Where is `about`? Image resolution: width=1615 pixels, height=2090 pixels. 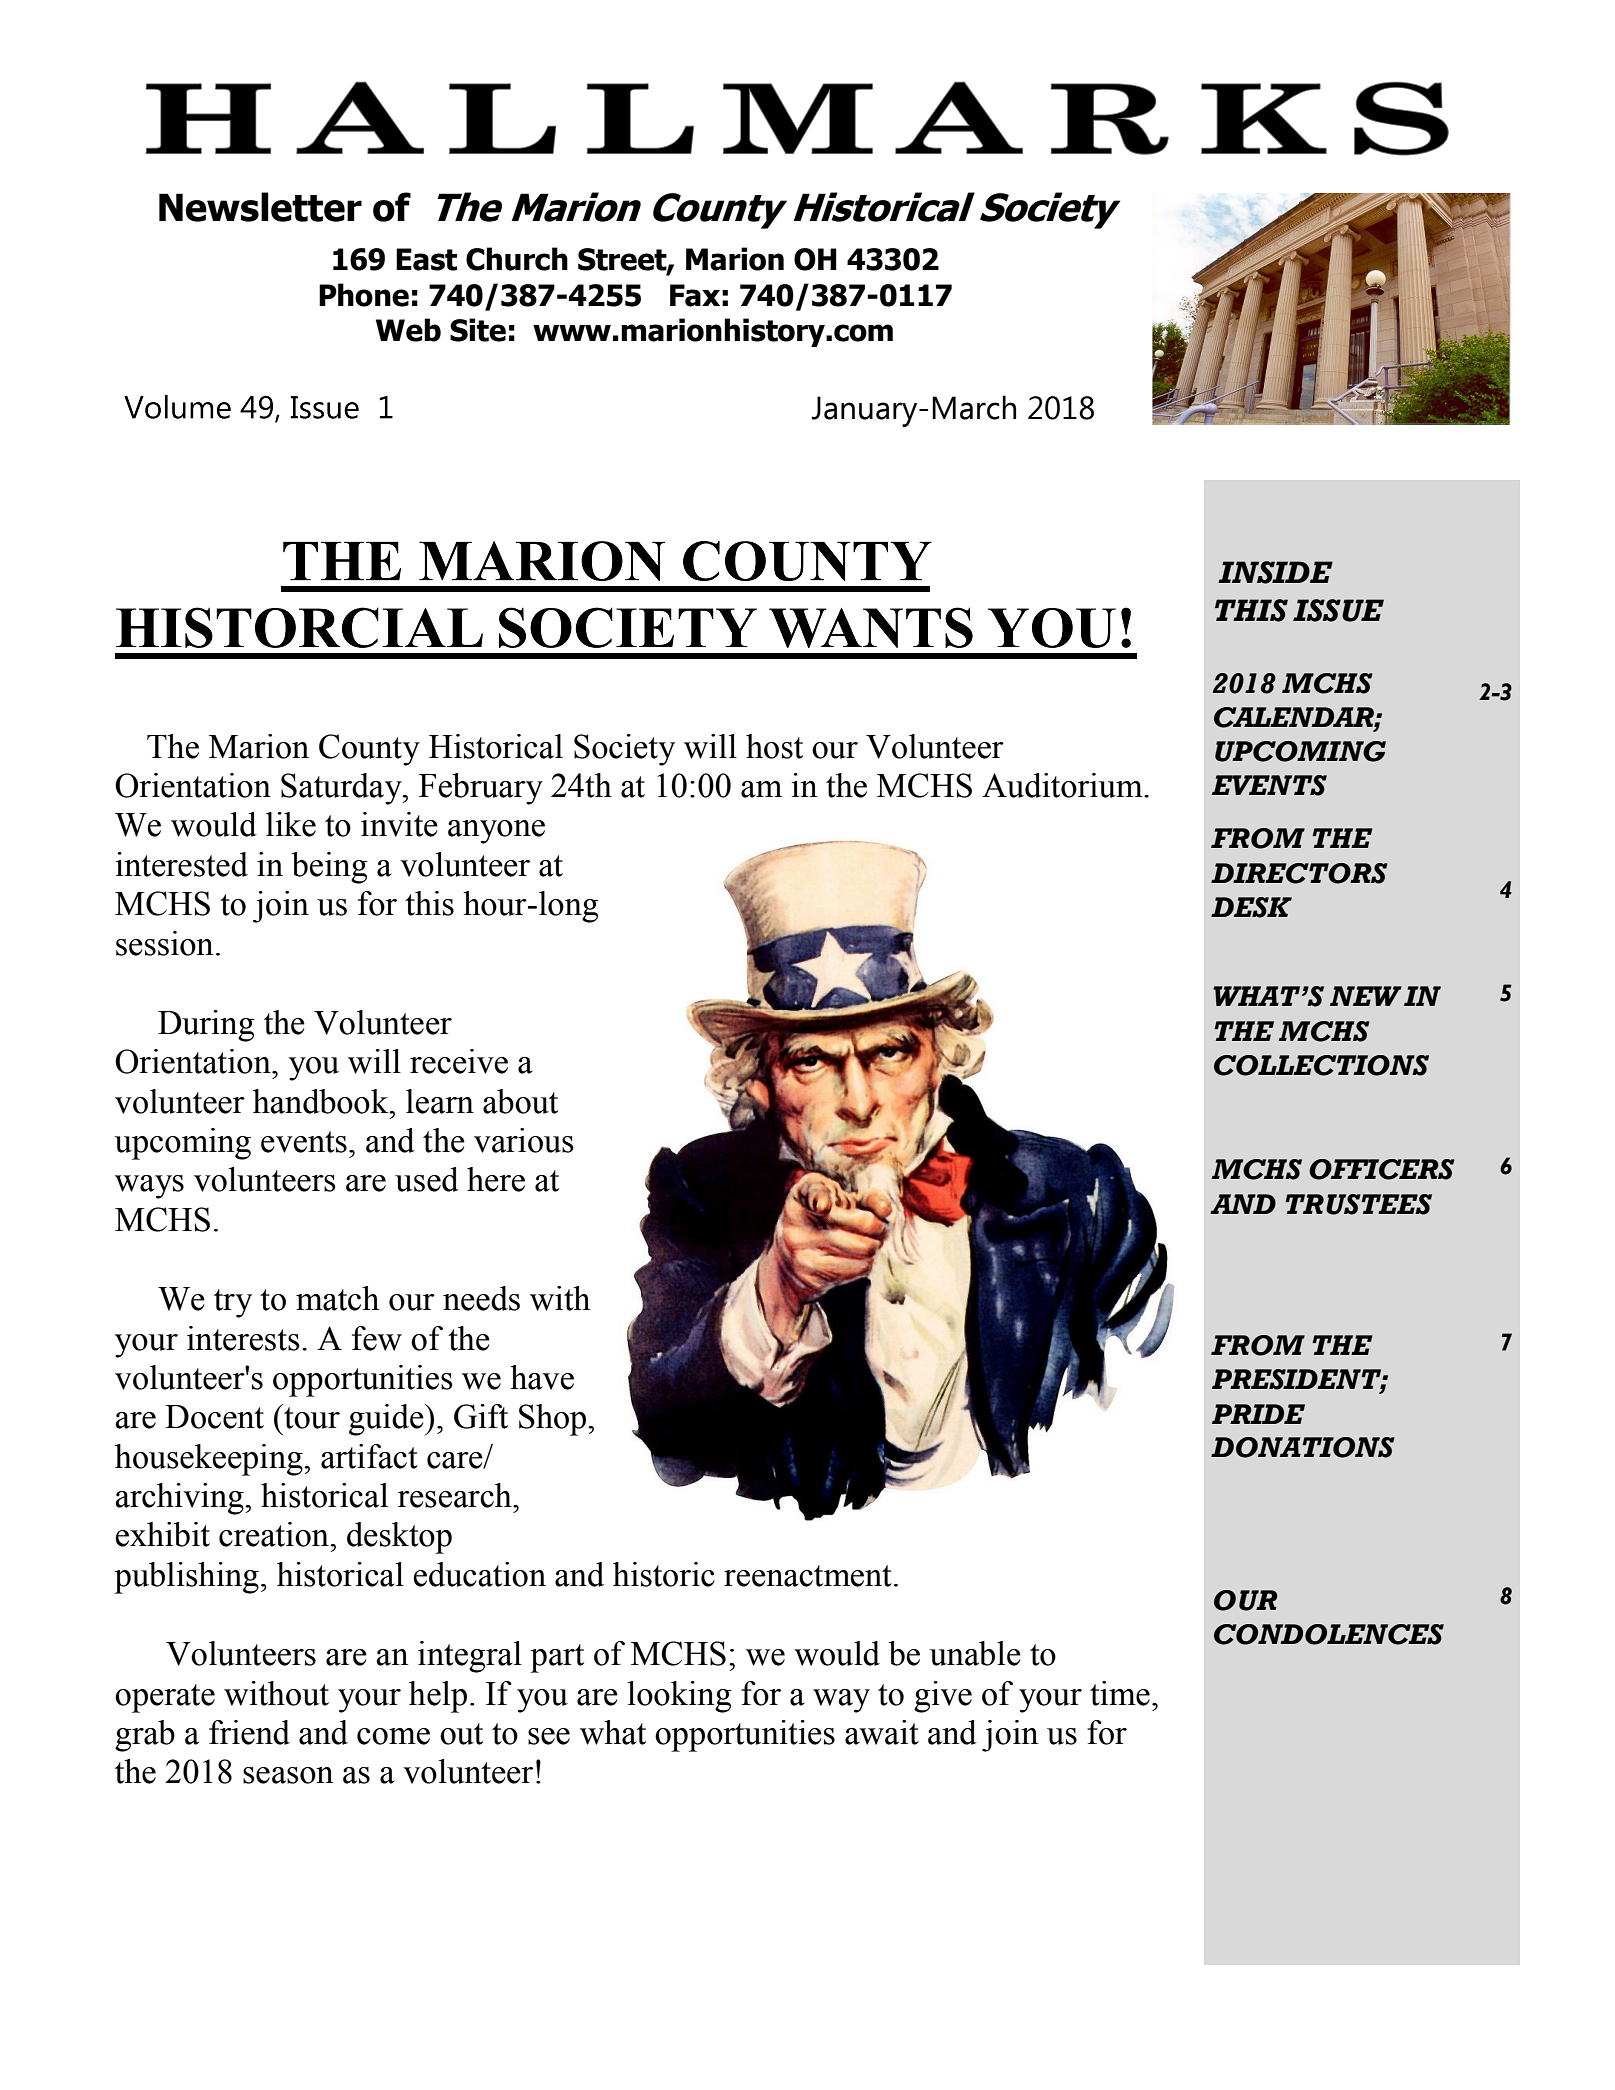
about is located at coordinates (520, 1101).
